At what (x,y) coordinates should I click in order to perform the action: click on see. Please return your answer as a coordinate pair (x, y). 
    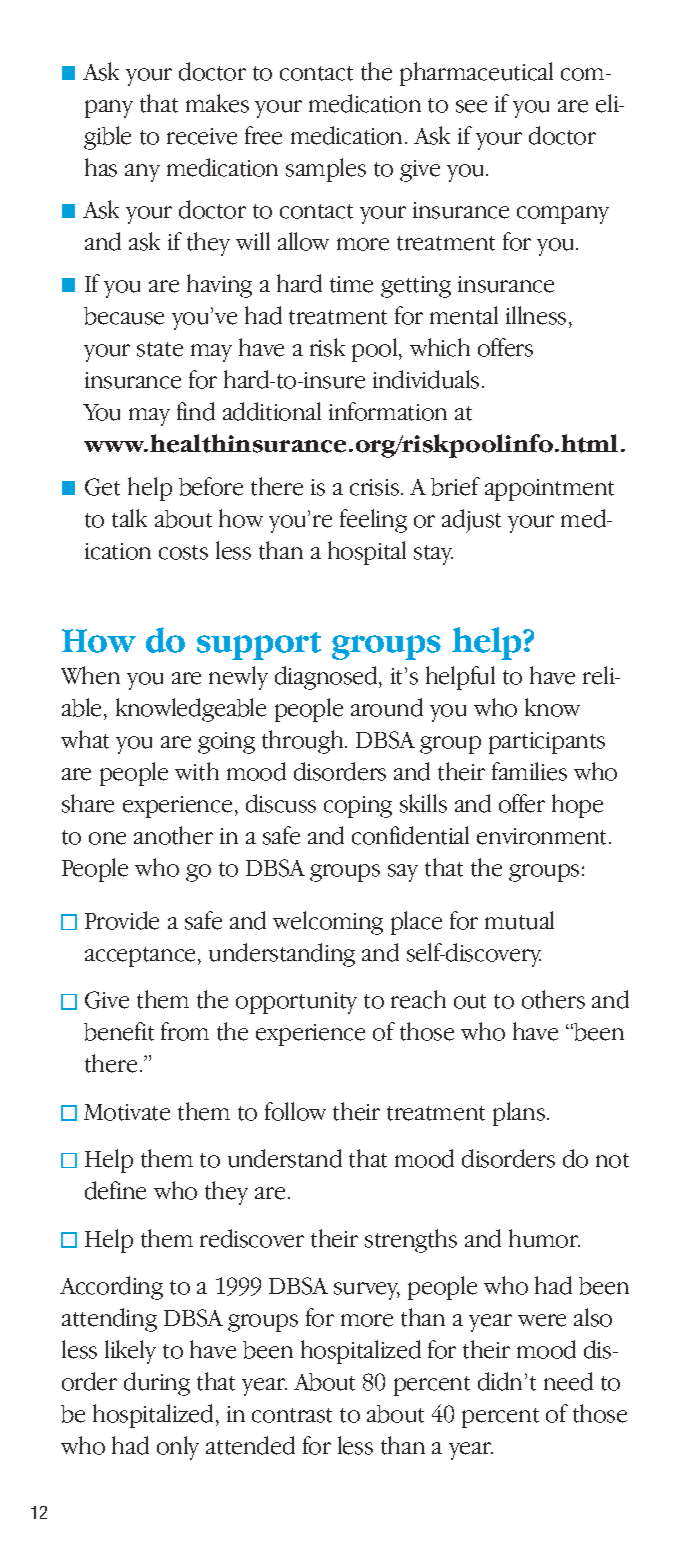
    Looking at the image, I should click on (471, 106).
